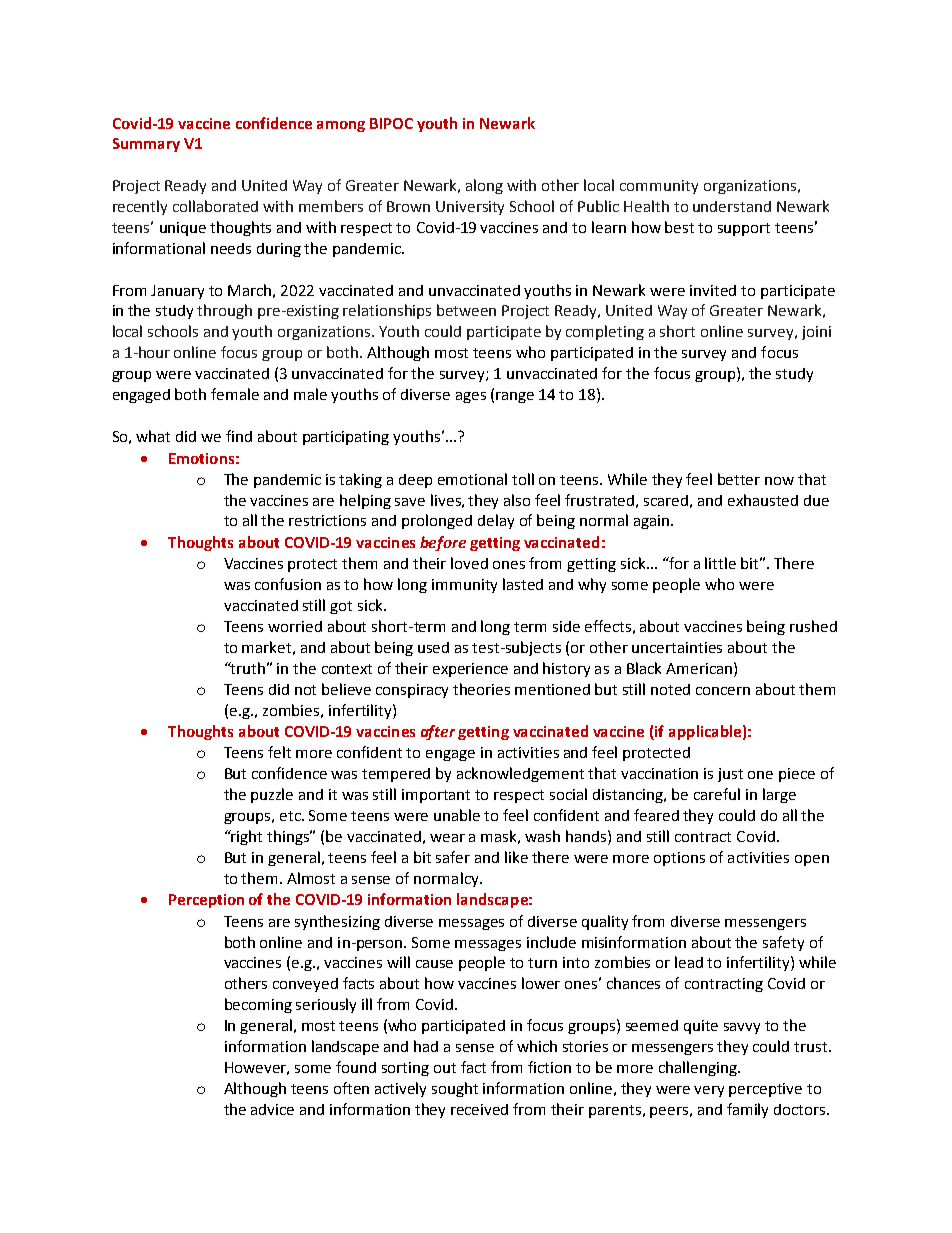 This screenshot has width=952, height=1233. Describe the element at coordinates (272, 1109) in the screenshot. I see `advice` at that location.
